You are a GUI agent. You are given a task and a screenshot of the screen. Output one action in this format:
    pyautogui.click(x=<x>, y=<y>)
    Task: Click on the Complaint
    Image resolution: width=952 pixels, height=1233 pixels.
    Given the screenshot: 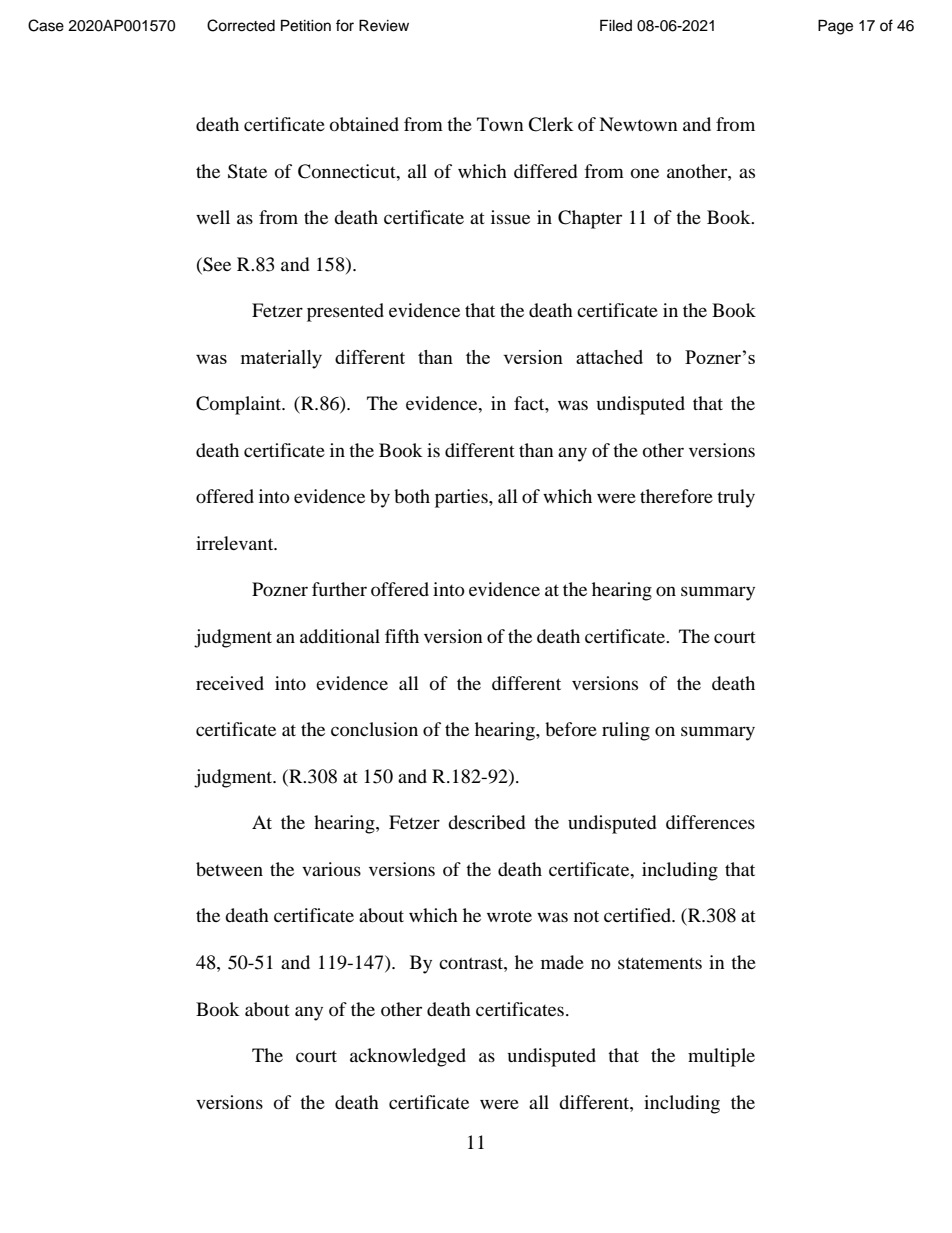 What is the action you would take?
    pyautogui.click(x=240, y=405)
